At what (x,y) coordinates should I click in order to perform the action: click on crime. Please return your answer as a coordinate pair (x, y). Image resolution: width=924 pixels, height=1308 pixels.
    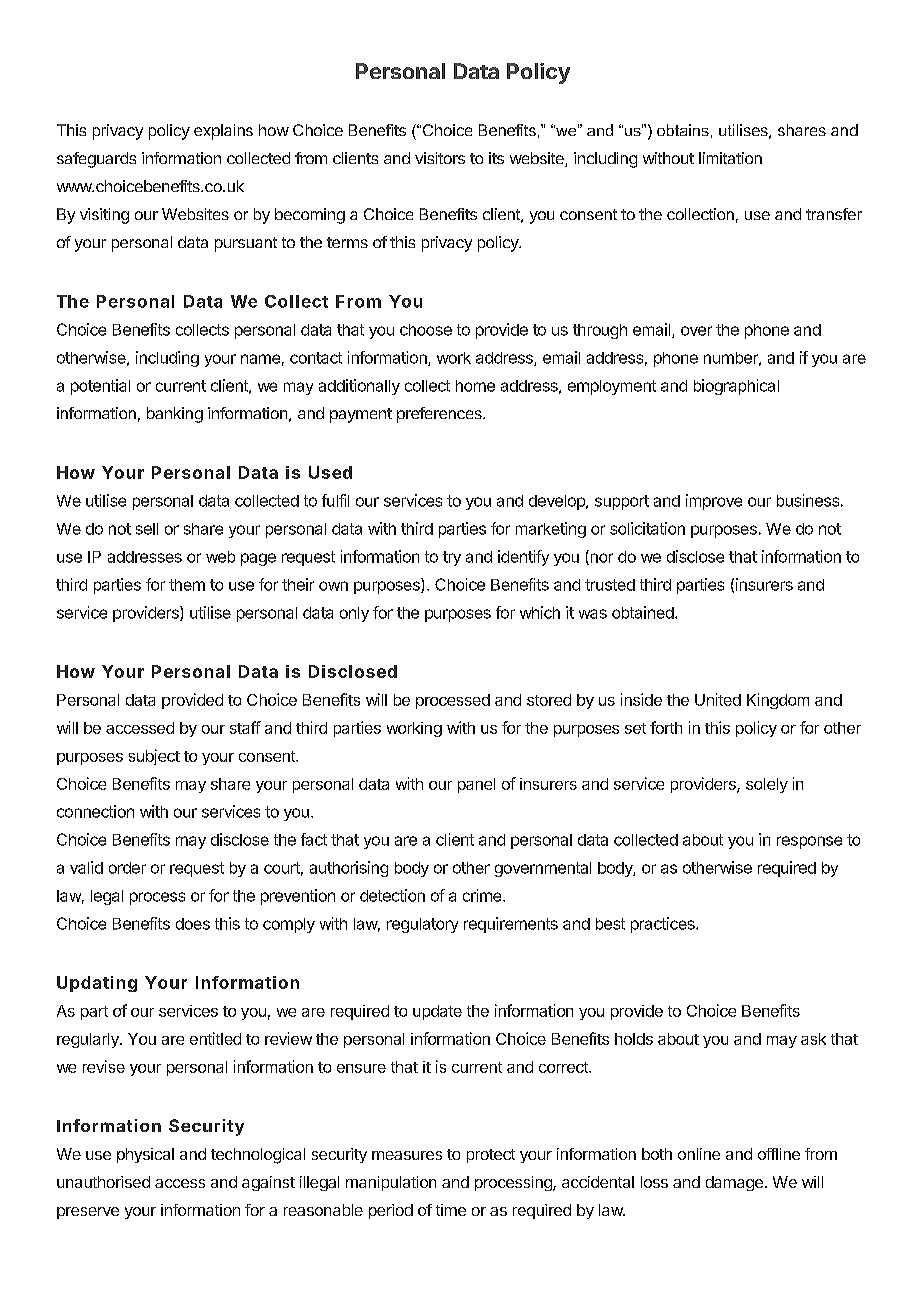
    Looking at the image, I should click on (482, 895).
